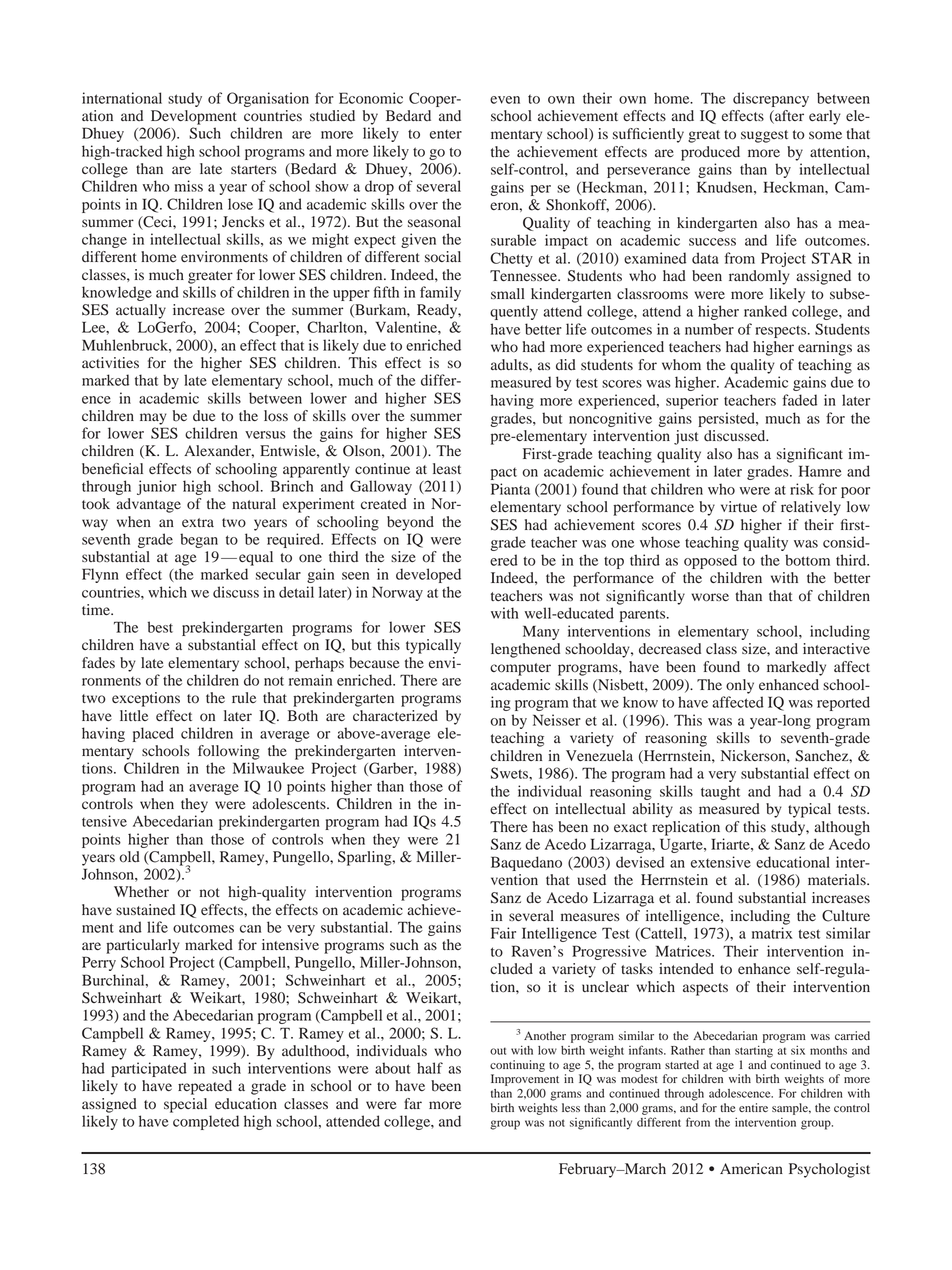 The image size is (952, 1270). I want to click on enter, so click(446, 134).
